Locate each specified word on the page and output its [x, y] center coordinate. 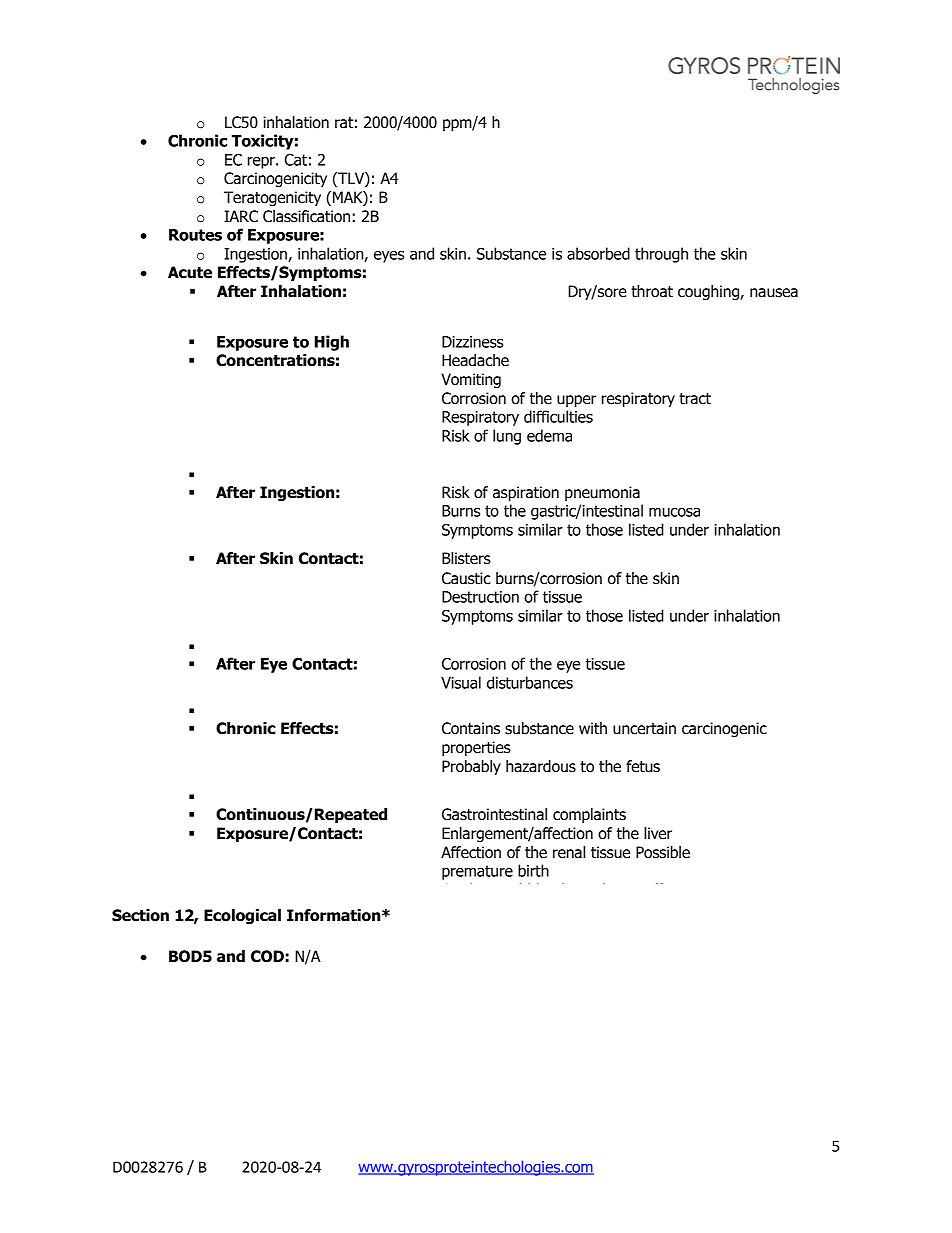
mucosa [674, 512]
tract [695, 399]
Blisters [466, 558]
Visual [461, 682]
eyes [389, 256]
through [661, 255]
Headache [475, 360]
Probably [471, 767]
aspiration [526, 493]
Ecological [242, 916]
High [332, 343]
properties [476, 748]
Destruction [480, 597]
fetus [643, 766]
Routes [195, 235]
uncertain [644, 728]
